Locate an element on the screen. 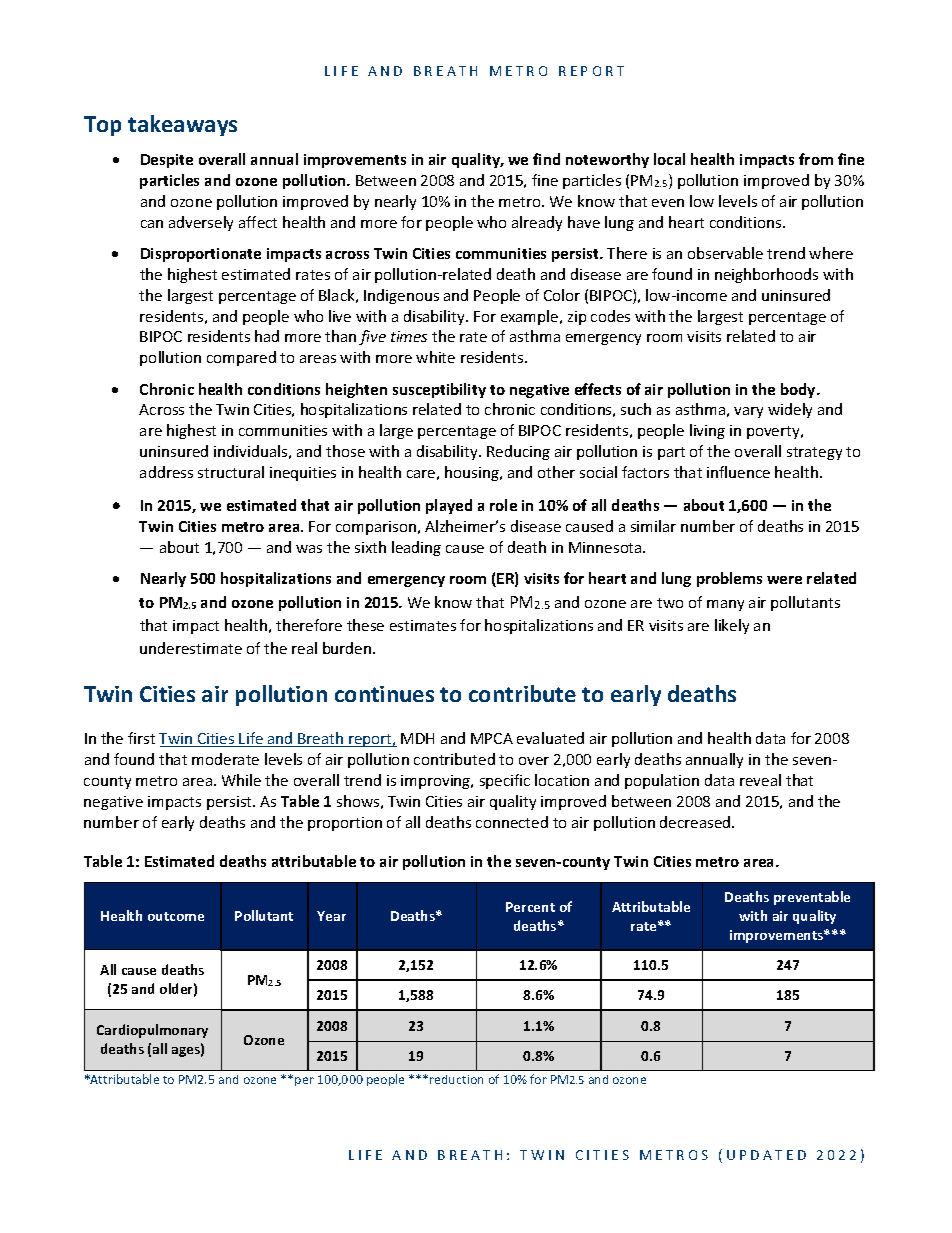  Cardiopulmonary is located at coordinates (152, 1031).
